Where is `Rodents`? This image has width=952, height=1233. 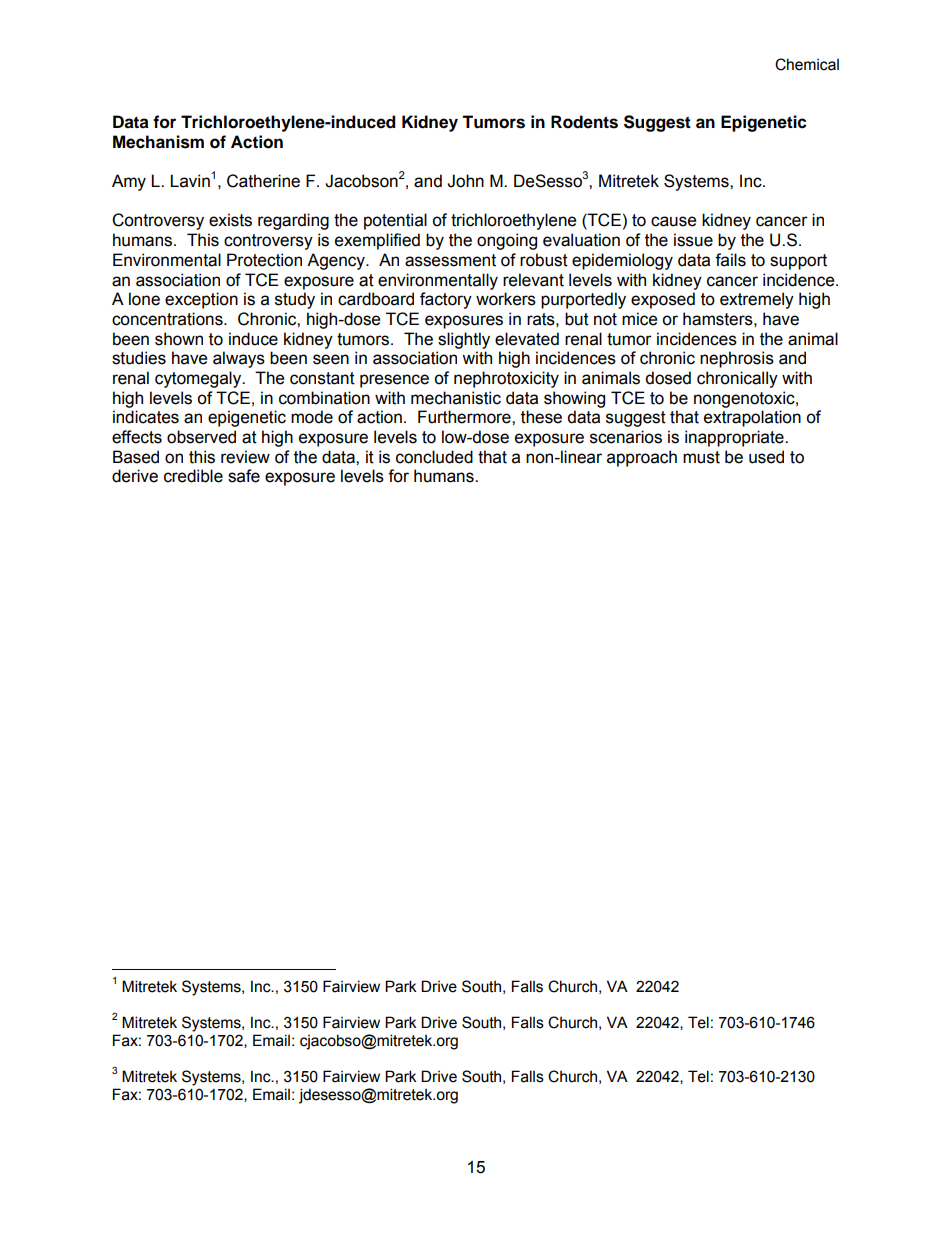 Rodents is located at coordinates (584, 122).
